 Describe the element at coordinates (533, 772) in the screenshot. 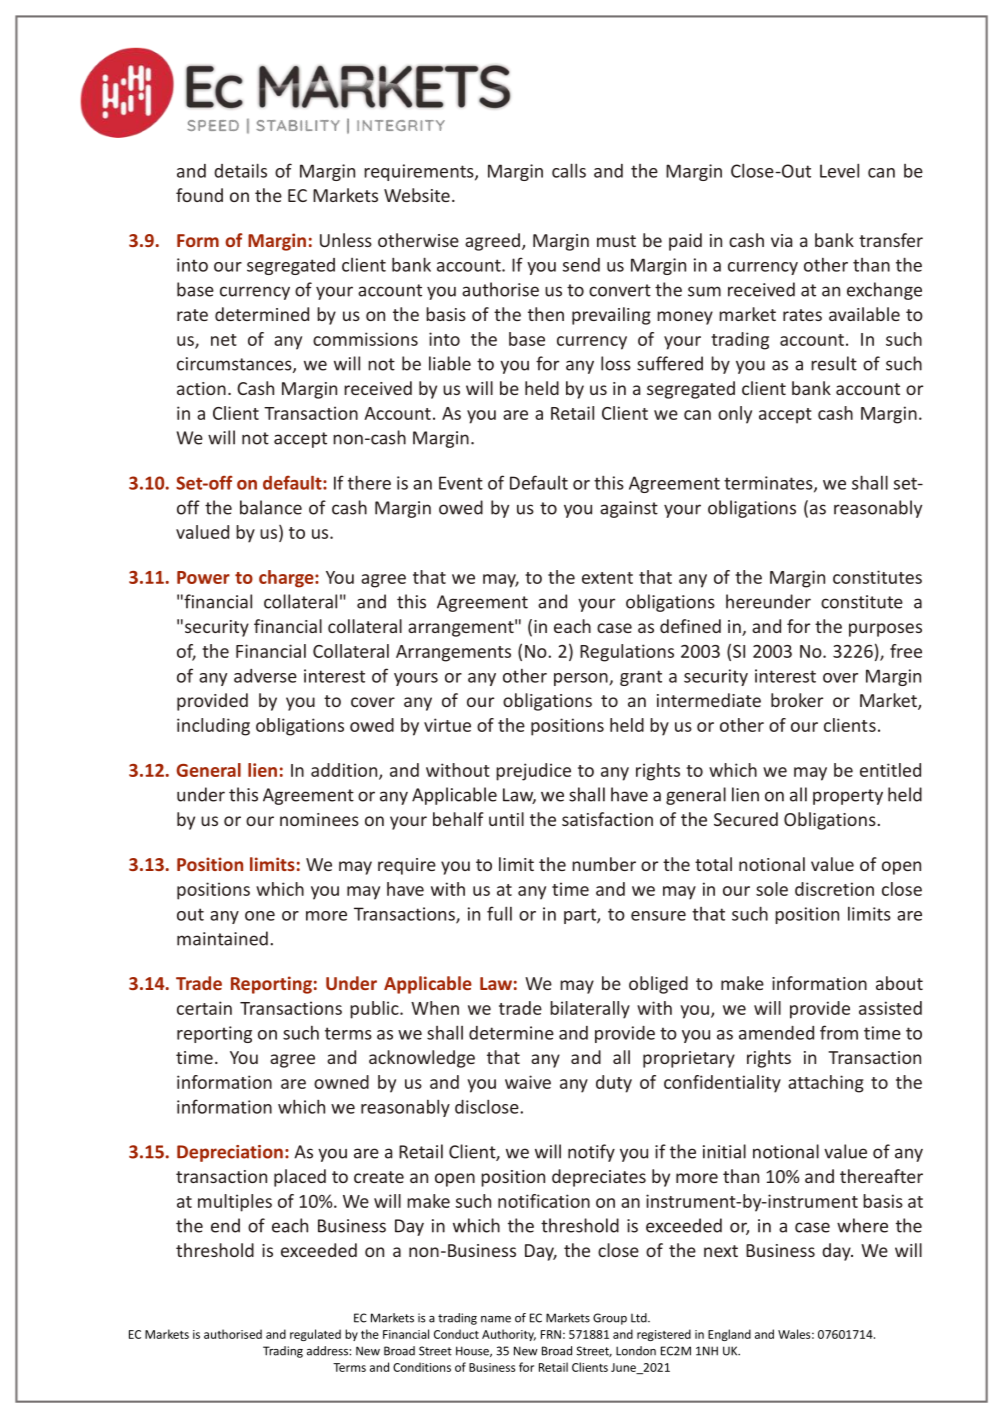

I see `prejudice` at that location.
